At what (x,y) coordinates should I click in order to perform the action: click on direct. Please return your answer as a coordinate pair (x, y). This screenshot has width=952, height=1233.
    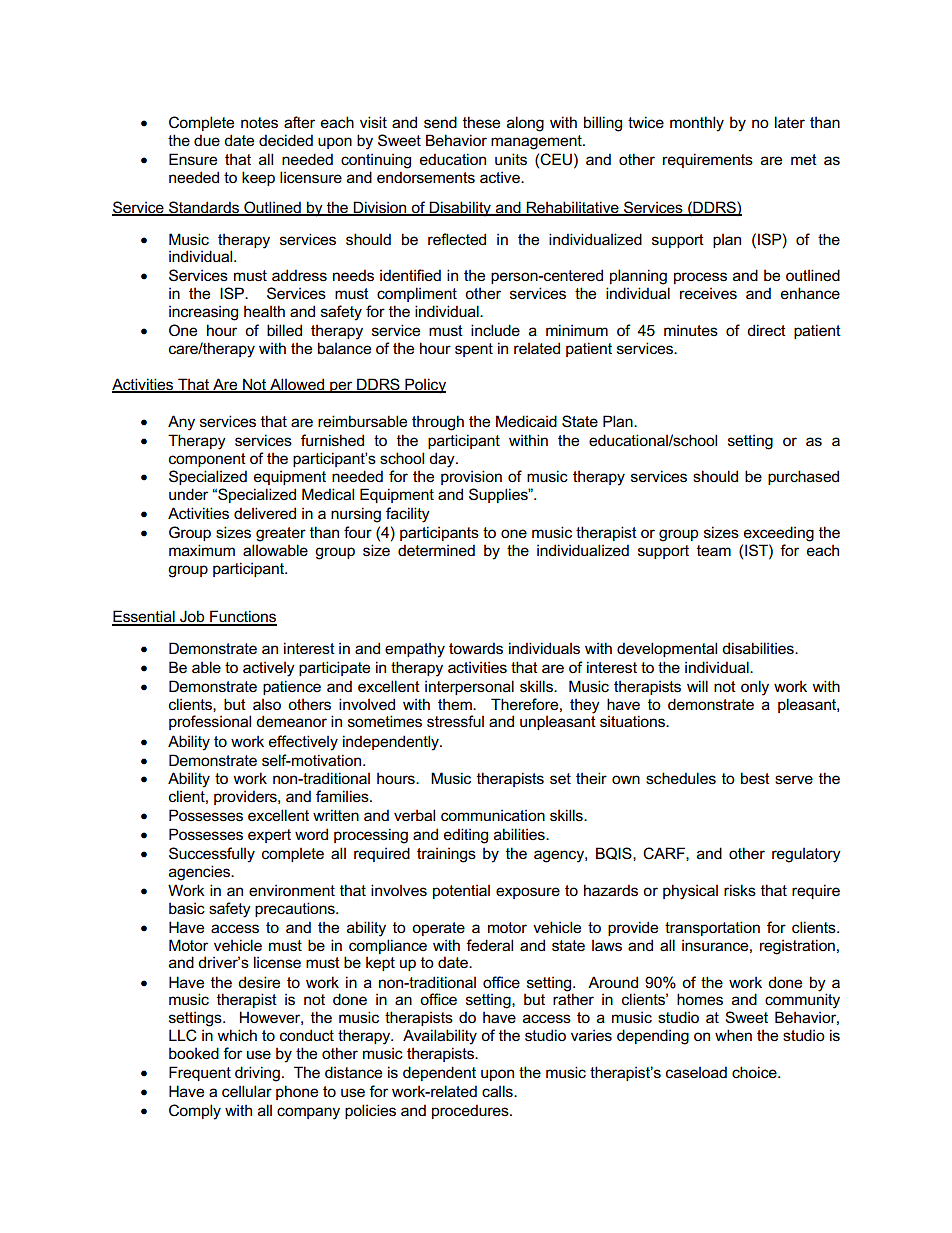
    Looking at the image, I should click on (766, 330).
